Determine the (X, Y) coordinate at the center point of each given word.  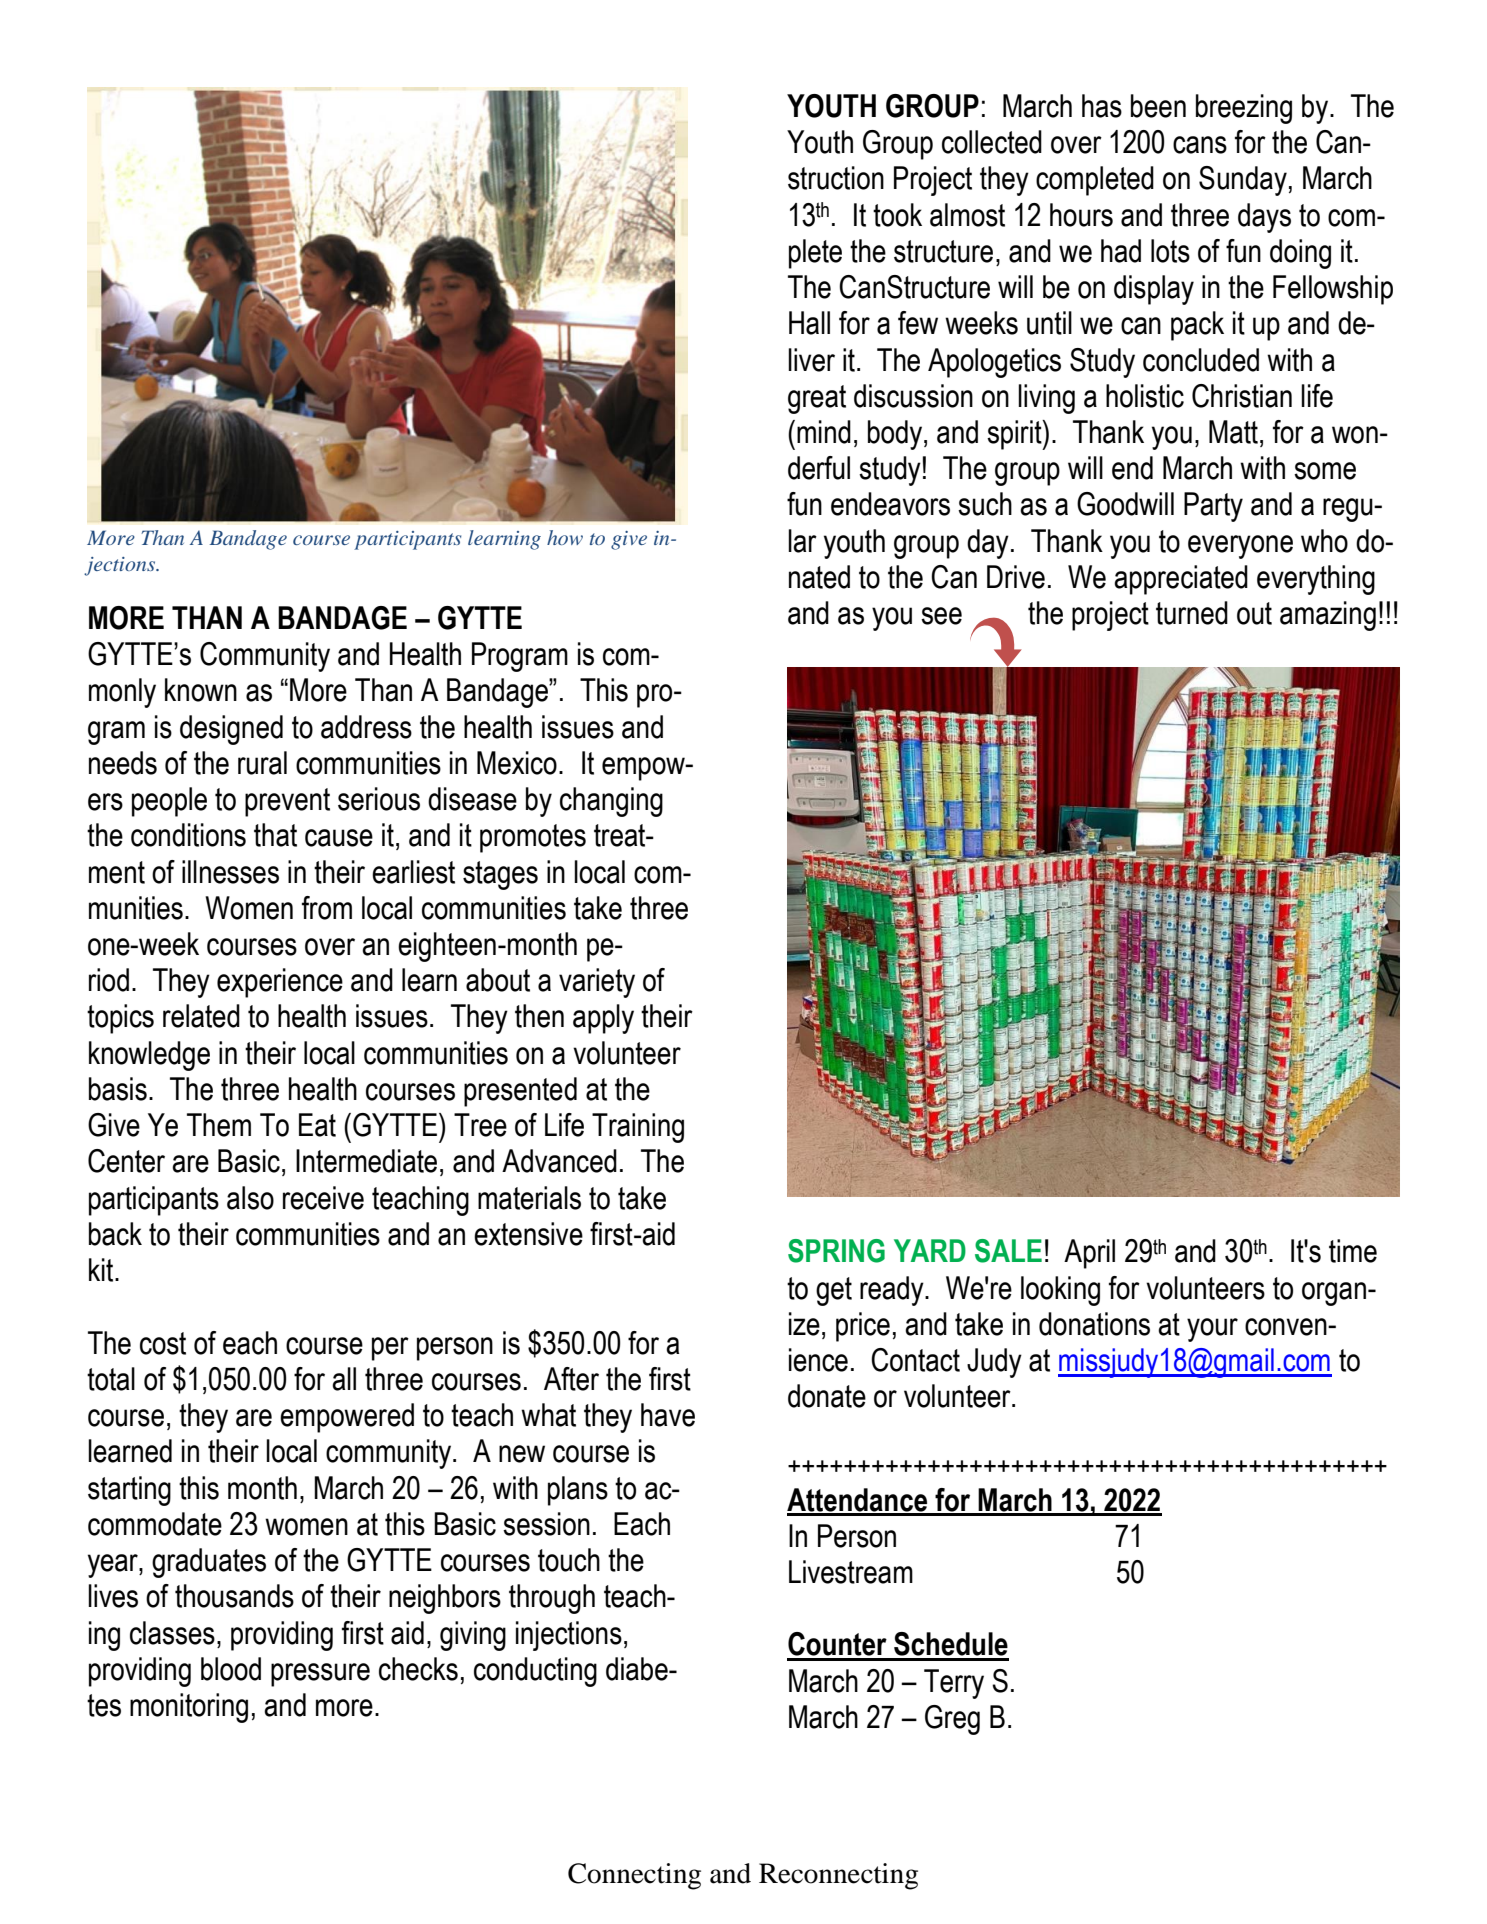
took (897, 215)
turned (1192, 613)
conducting (535, 1672)
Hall (809, 323)
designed (231, 730)
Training (638, 1128)
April (1089, 1254)
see (941, 616)
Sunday (1243, 181)
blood (231, 1669)
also (250, 1198)
